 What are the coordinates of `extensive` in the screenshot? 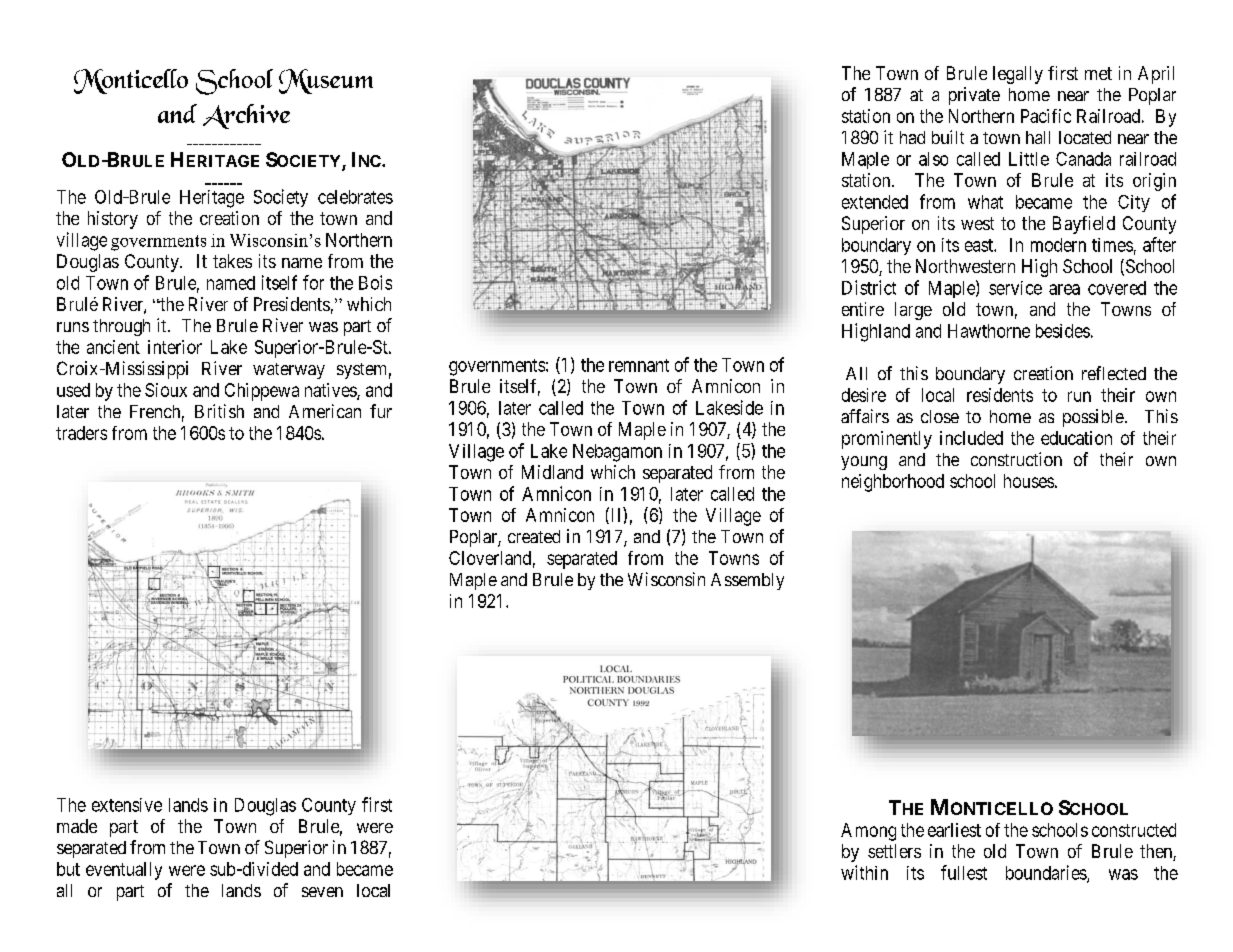 It's located at (127, 805).
